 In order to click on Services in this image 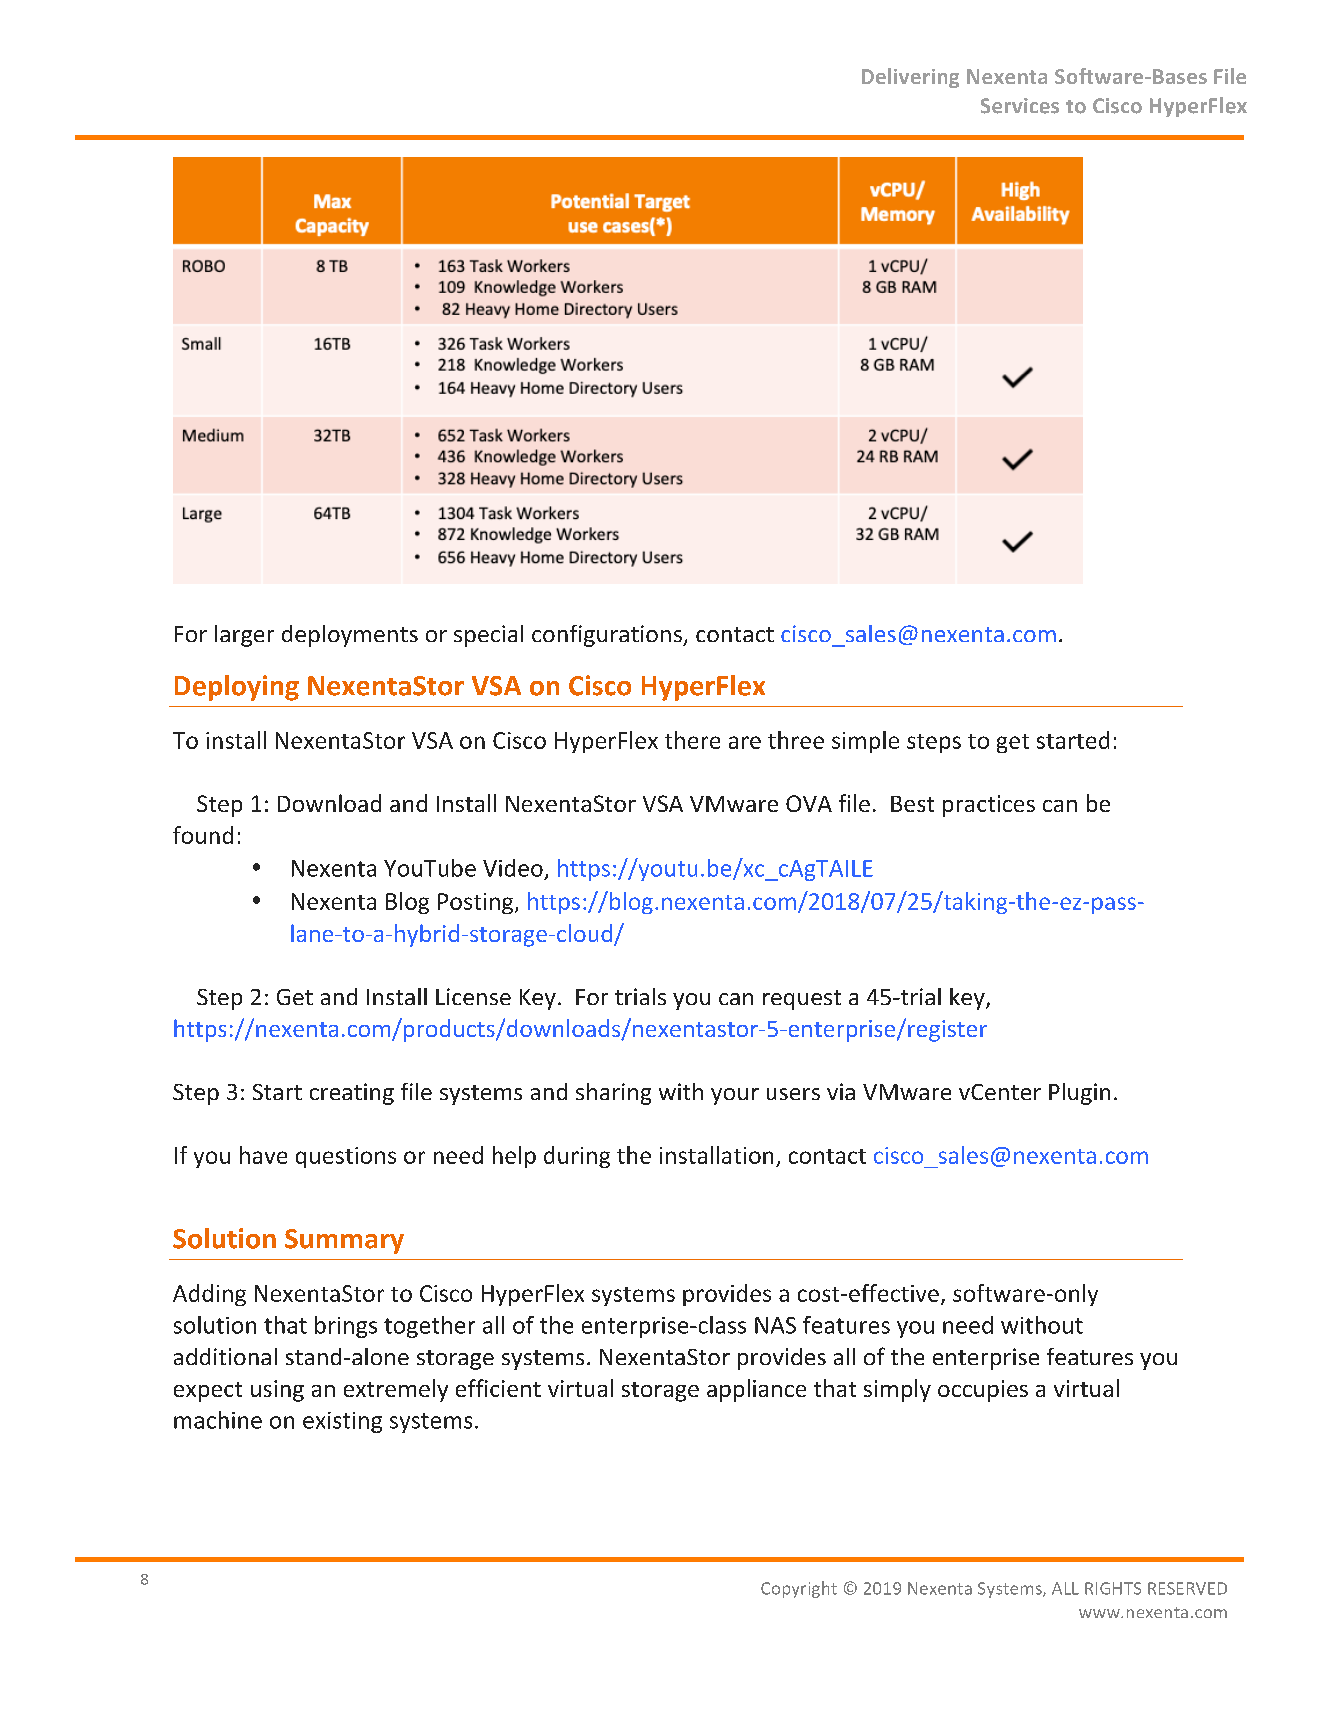, I will do `click(1020, 106)`.
